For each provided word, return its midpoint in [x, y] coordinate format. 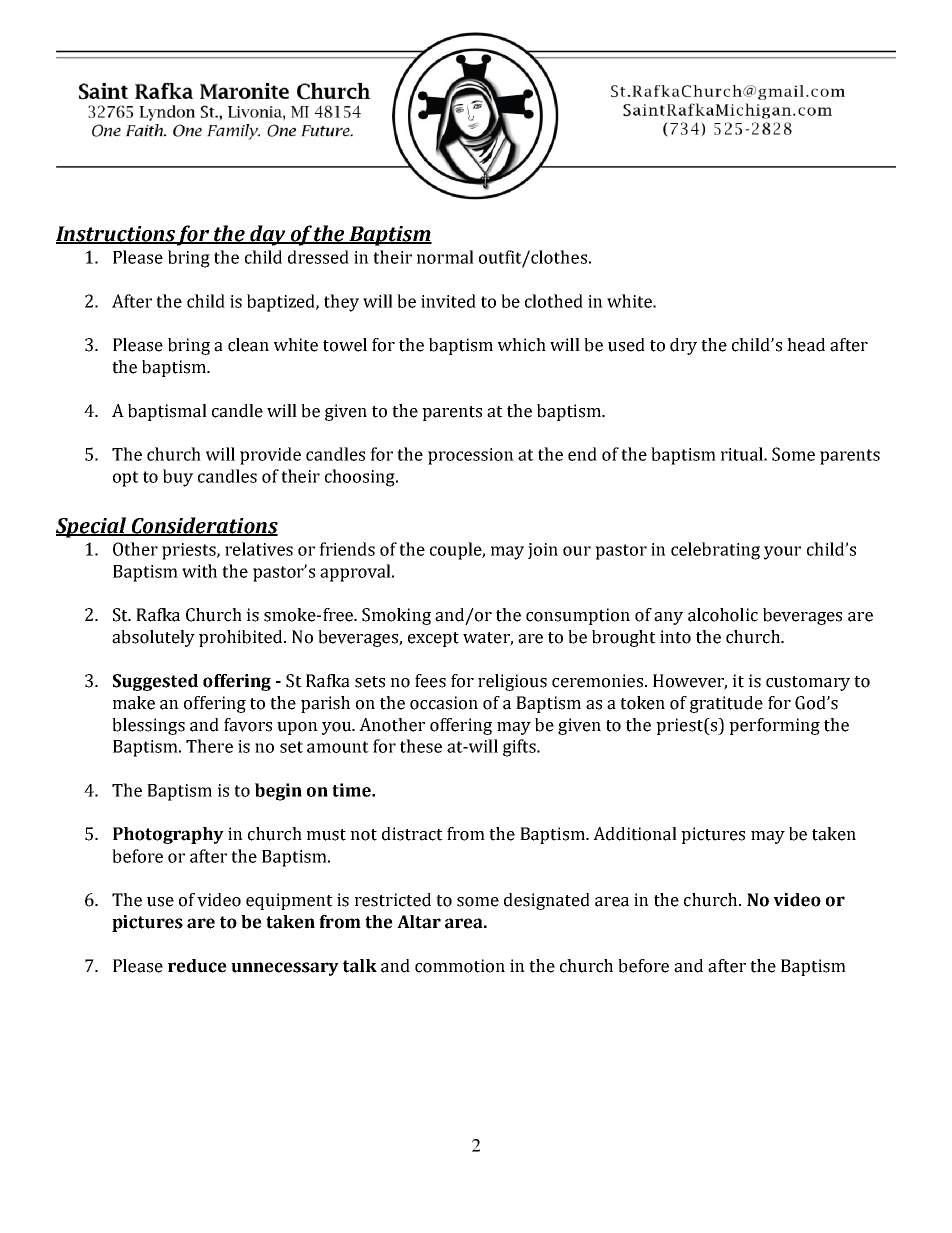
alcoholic [723, 615]
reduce [197, 966]
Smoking [396, 616]
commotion [460, 966]
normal [445, 257]
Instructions [116, 234]
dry [683, 346]
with [199, 571]
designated [547, 901]
